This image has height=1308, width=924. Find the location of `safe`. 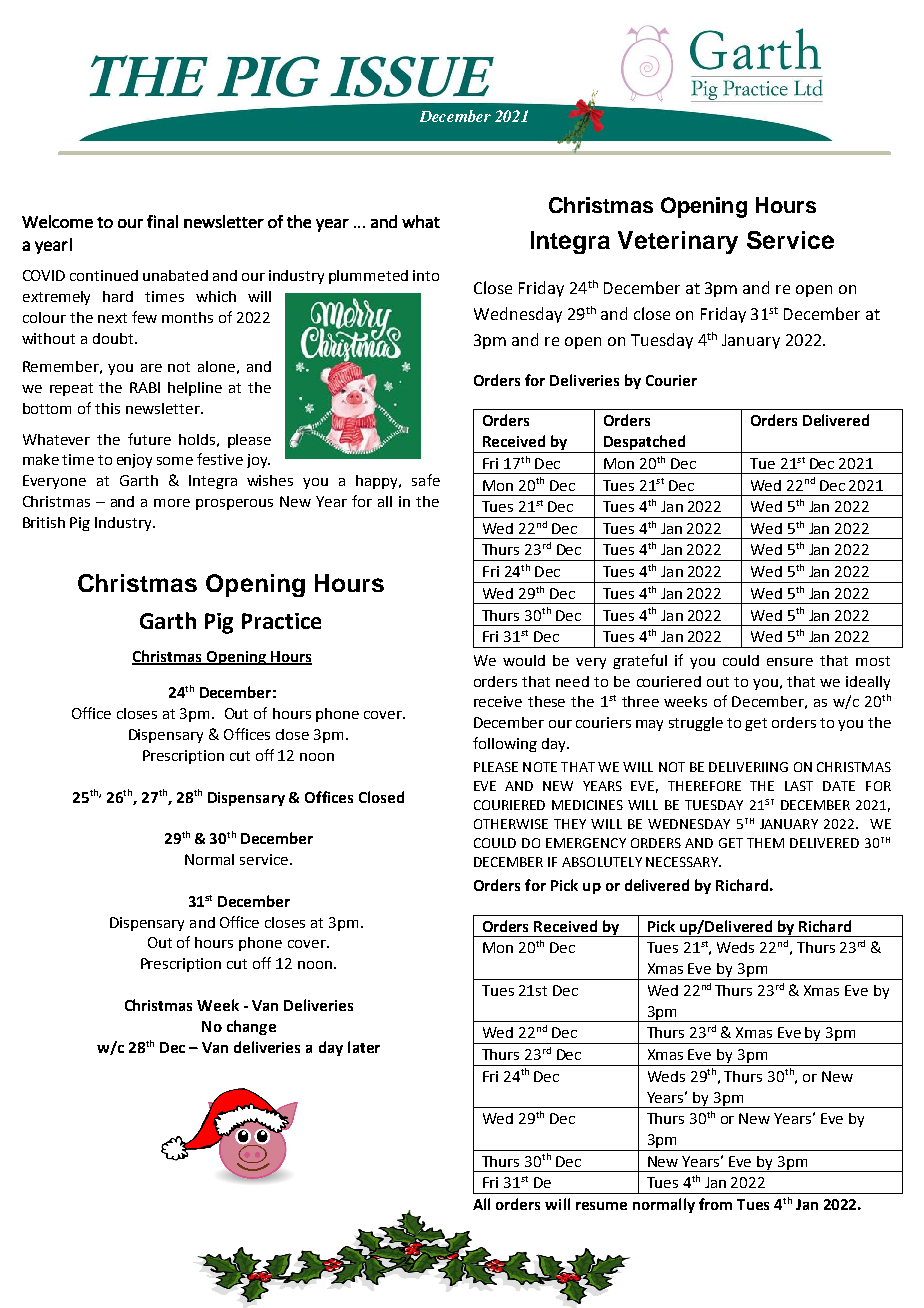

safe is located at coordinates (426, 480).
